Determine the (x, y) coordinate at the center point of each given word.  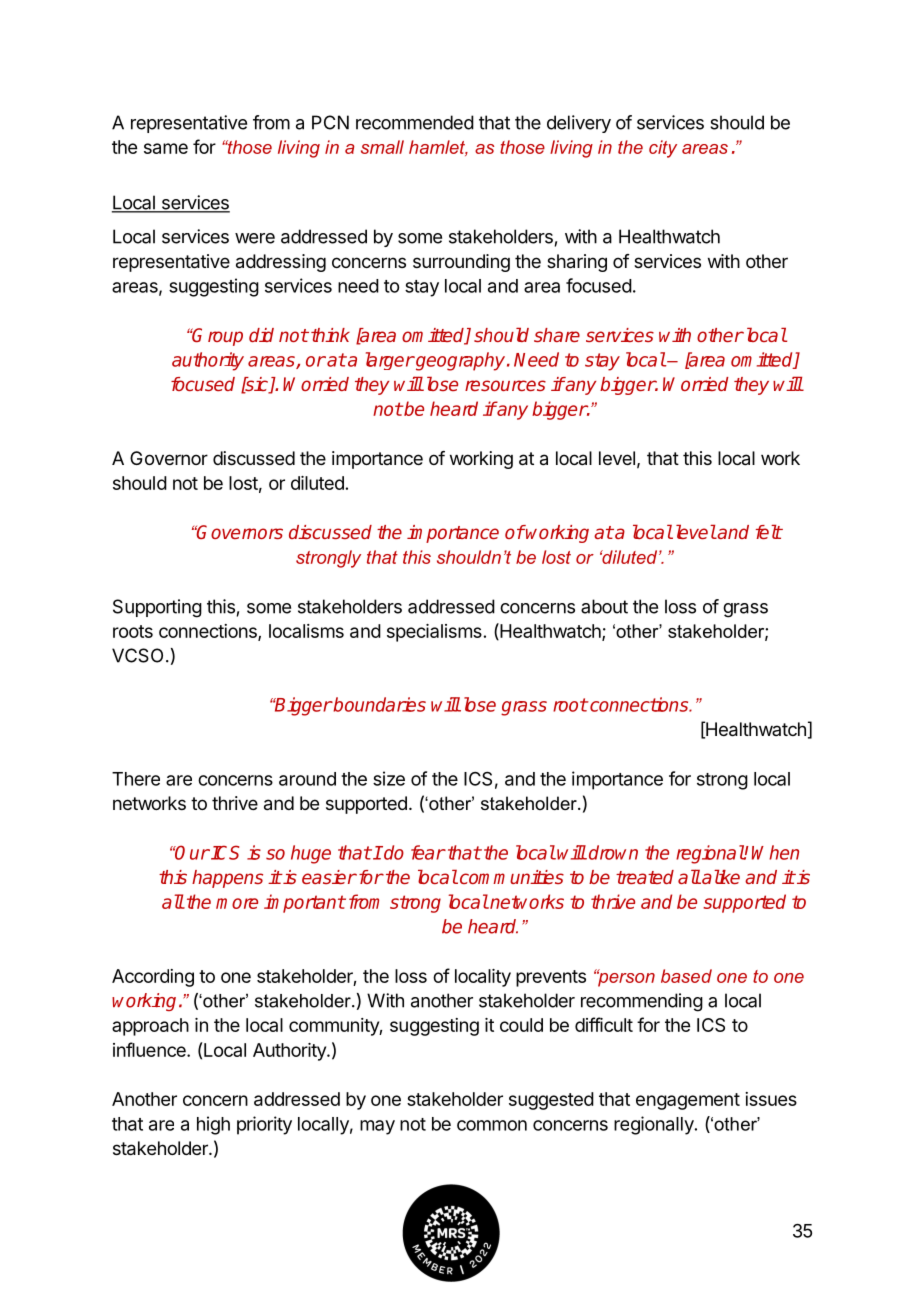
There (136, 779)
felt (769, 532)
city (663, 149)
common (492, 1125)
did (261, 335)
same (166, 148)
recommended (415, 122)
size (389, 778)
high (213, 1125)
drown (613, 852)
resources (505, 385)
